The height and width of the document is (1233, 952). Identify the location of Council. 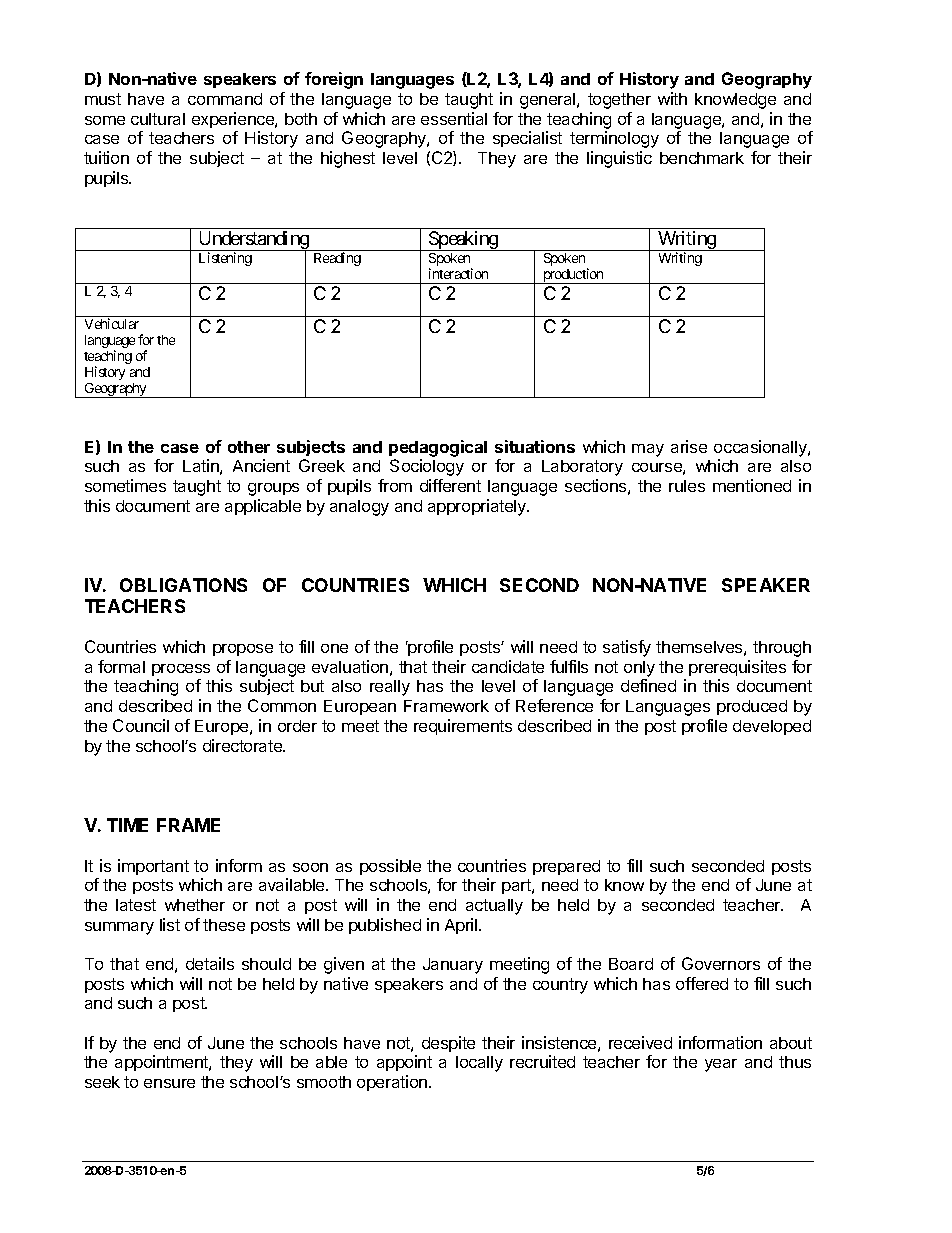
(141, 725).
